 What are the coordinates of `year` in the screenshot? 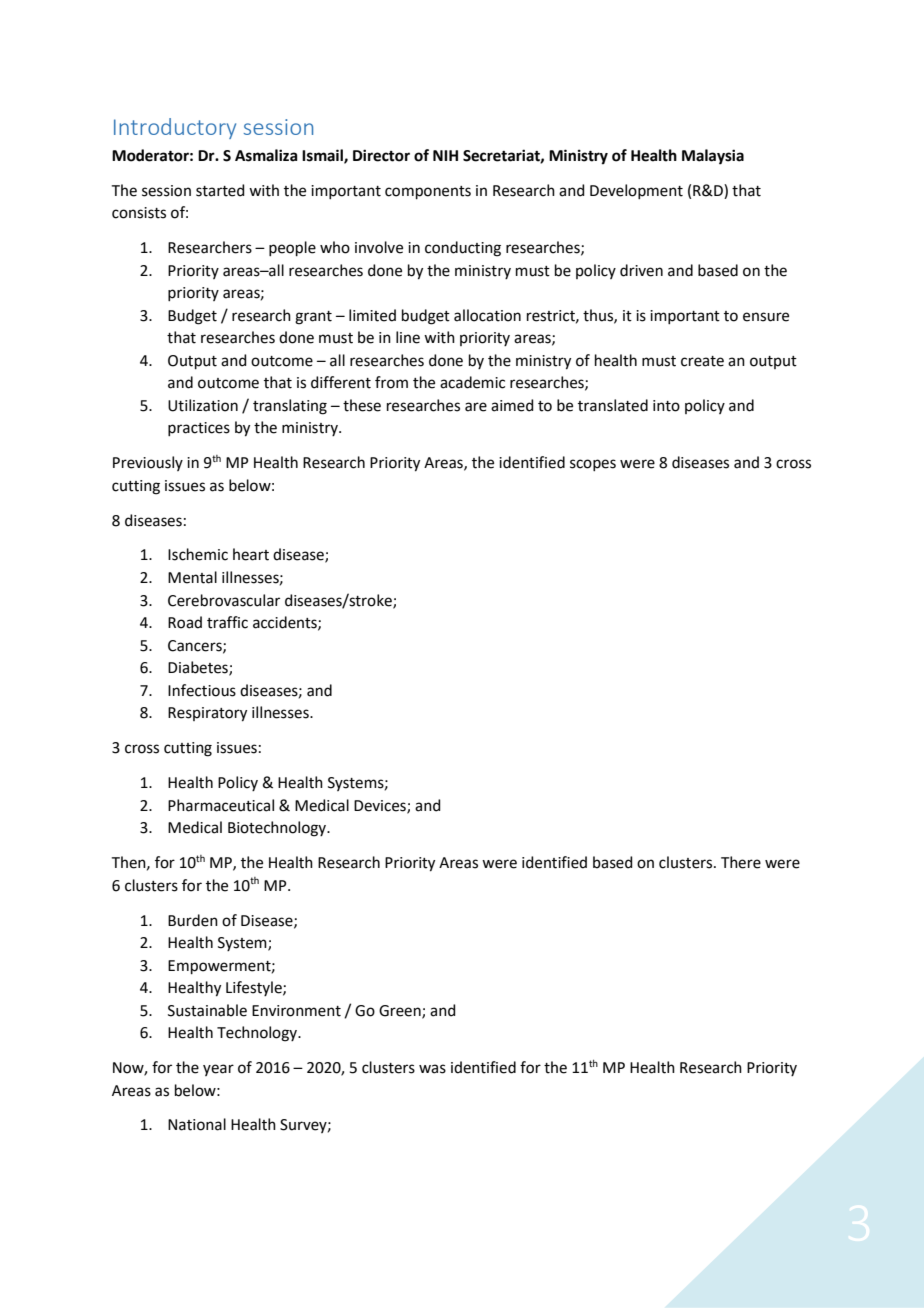 It's located at (218, 1070).
